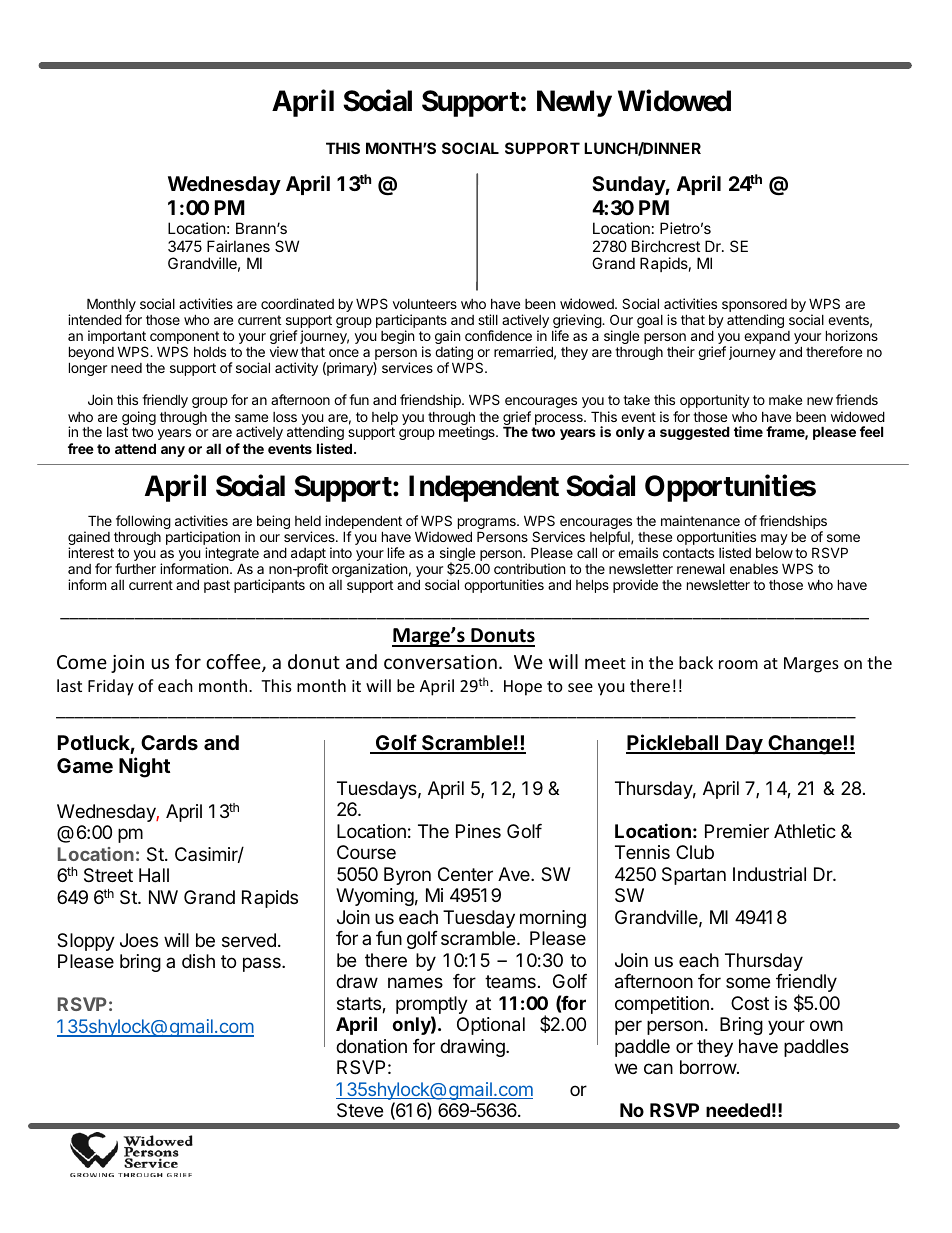 The image size is (952, 1233). What do you see at coordinates (529, 568) in the screenshot?
I see `contribution` at bounding box center [529, 568].
